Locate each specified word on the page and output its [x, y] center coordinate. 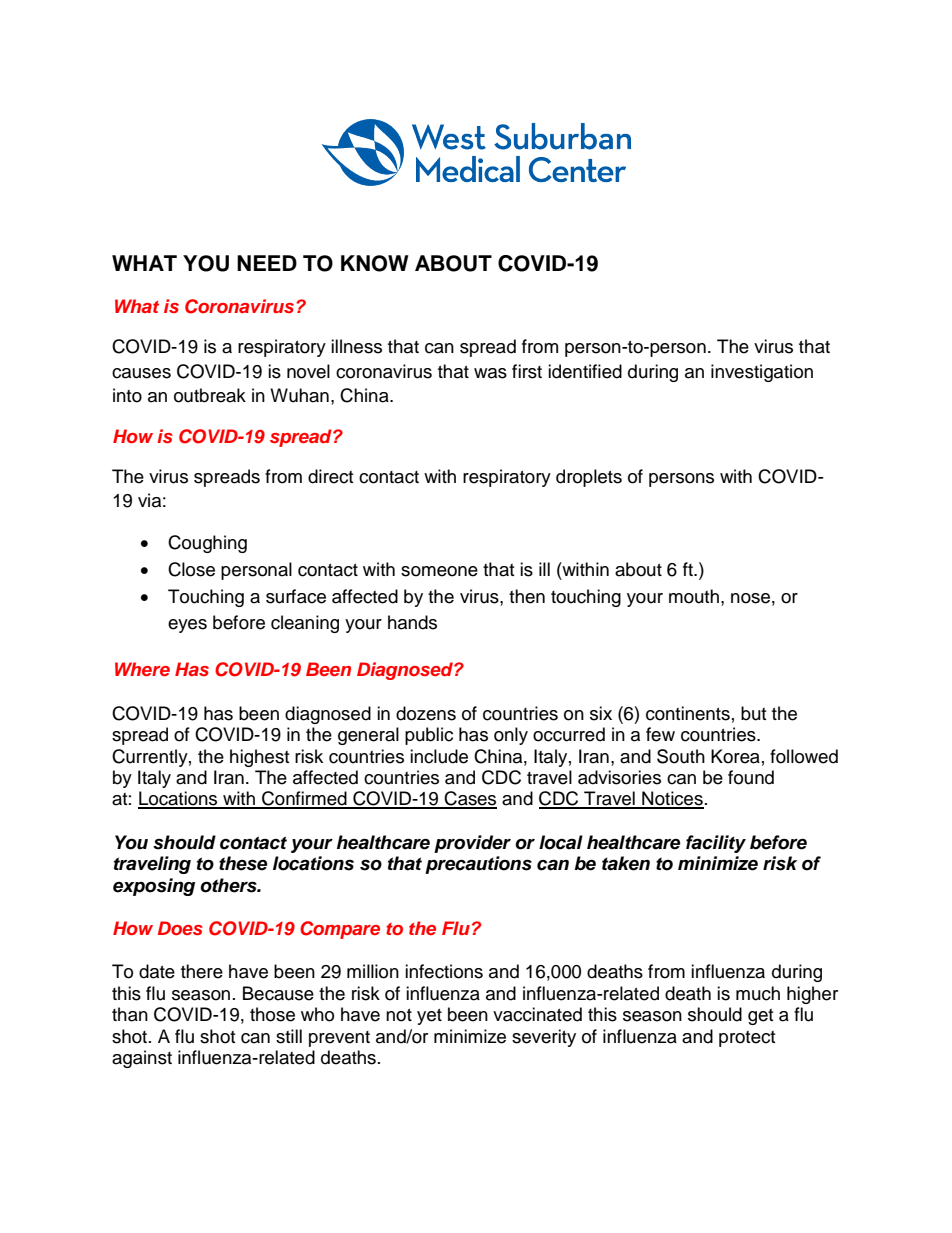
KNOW [375, 263]
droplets [589, 478]
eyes [187, 626]
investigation [762, 373]
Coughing [207, 544]
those [272, 1014]
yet [429, 1017]
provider [472, 844]
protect [747, 1039]
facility [716, 844]
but [753, 713]
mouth [694, 596]
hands [412, 622]
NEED [267, 263]
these [243, 863]
